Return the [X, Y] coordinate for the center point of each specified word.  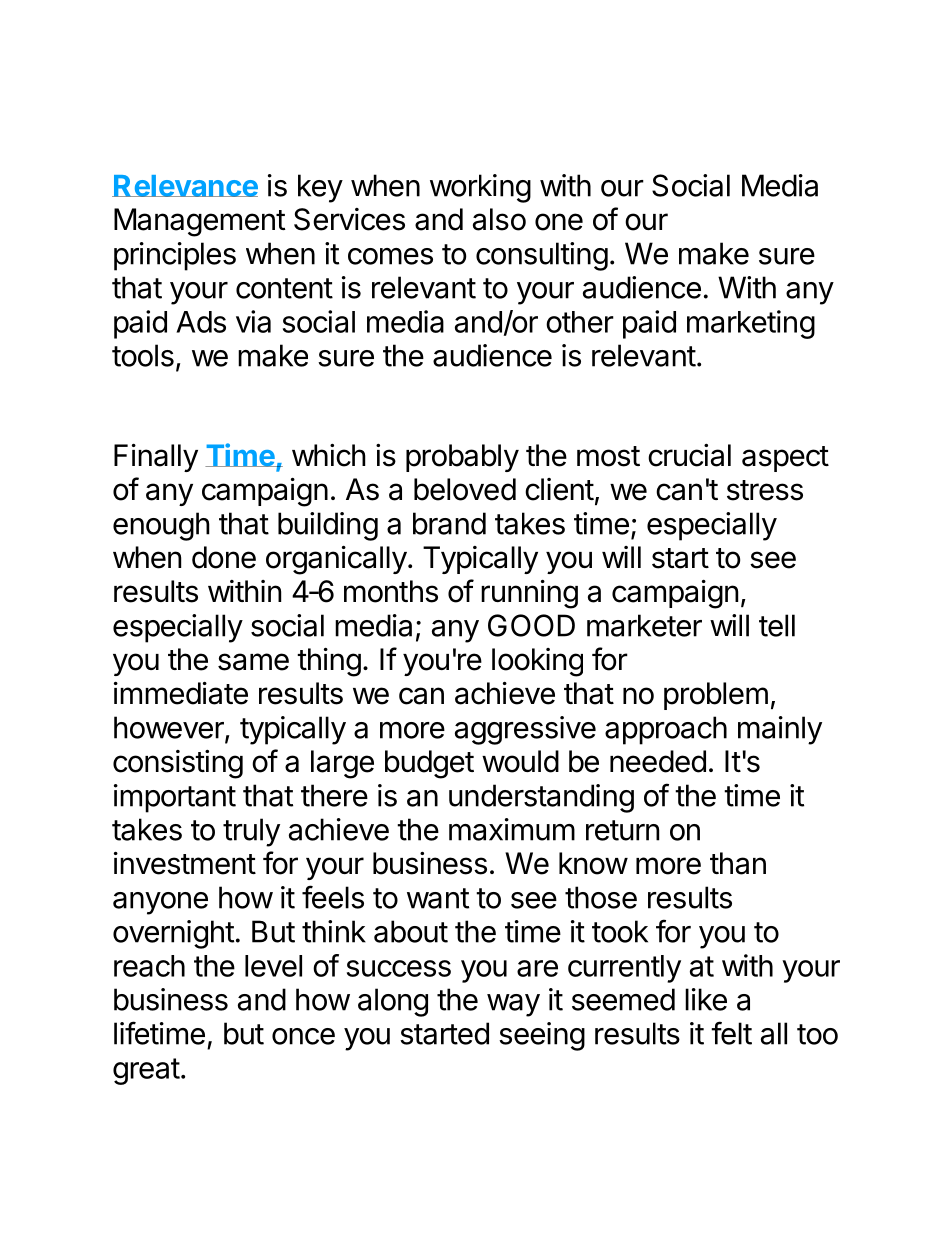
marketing [751, 324]
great [146, 1071]
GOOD [531, 625]
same [253, 662]
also [499, 219]
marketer [644, 625]
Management [200, 222]
